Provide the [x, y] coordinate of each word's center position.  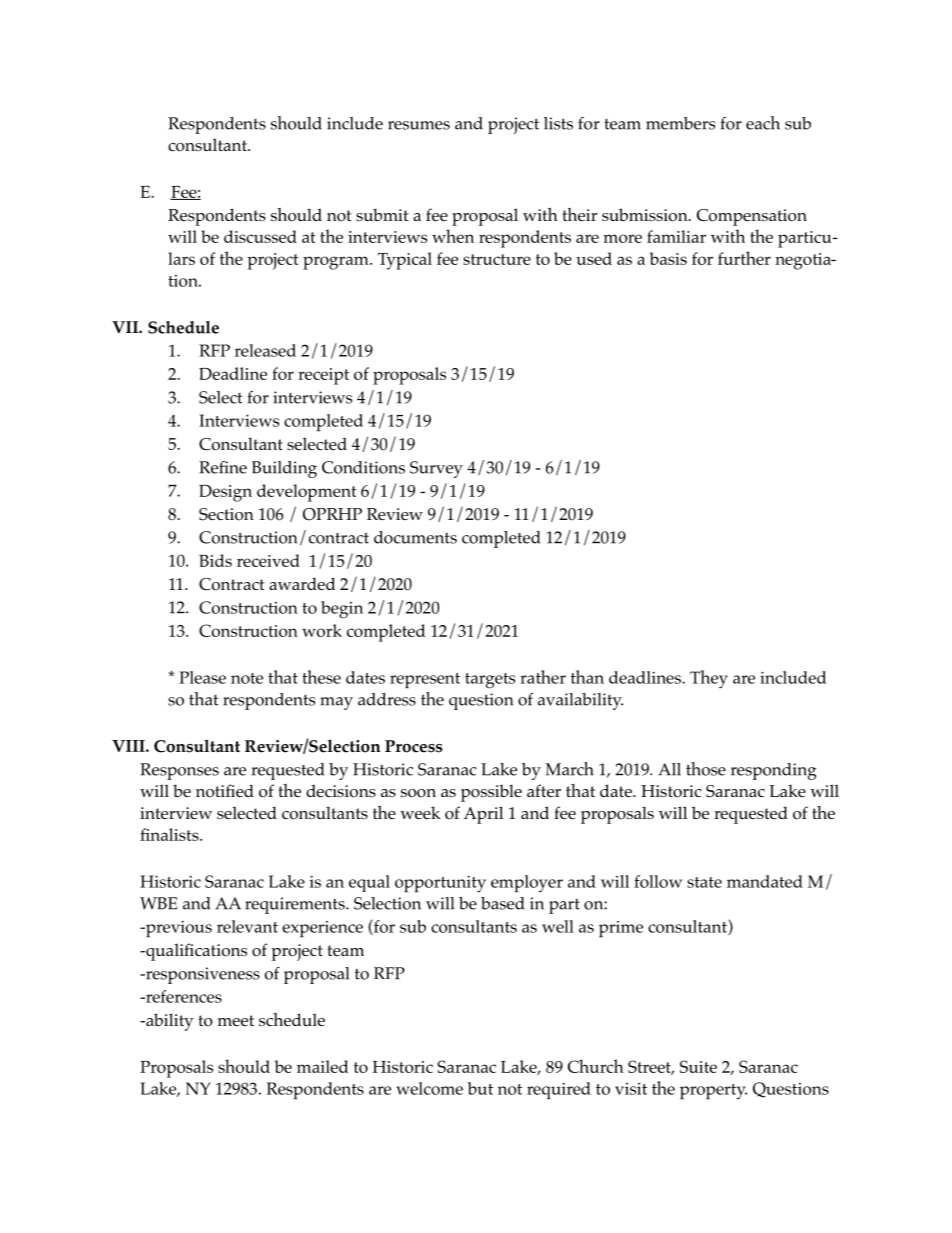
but [480, 1088]
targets [490, 681]
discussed [260, 236]
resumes [419, 125]
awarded [302, 583]
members [680, 123]
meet [235, 1020]
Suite [698, 1066]
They [709, 679]
